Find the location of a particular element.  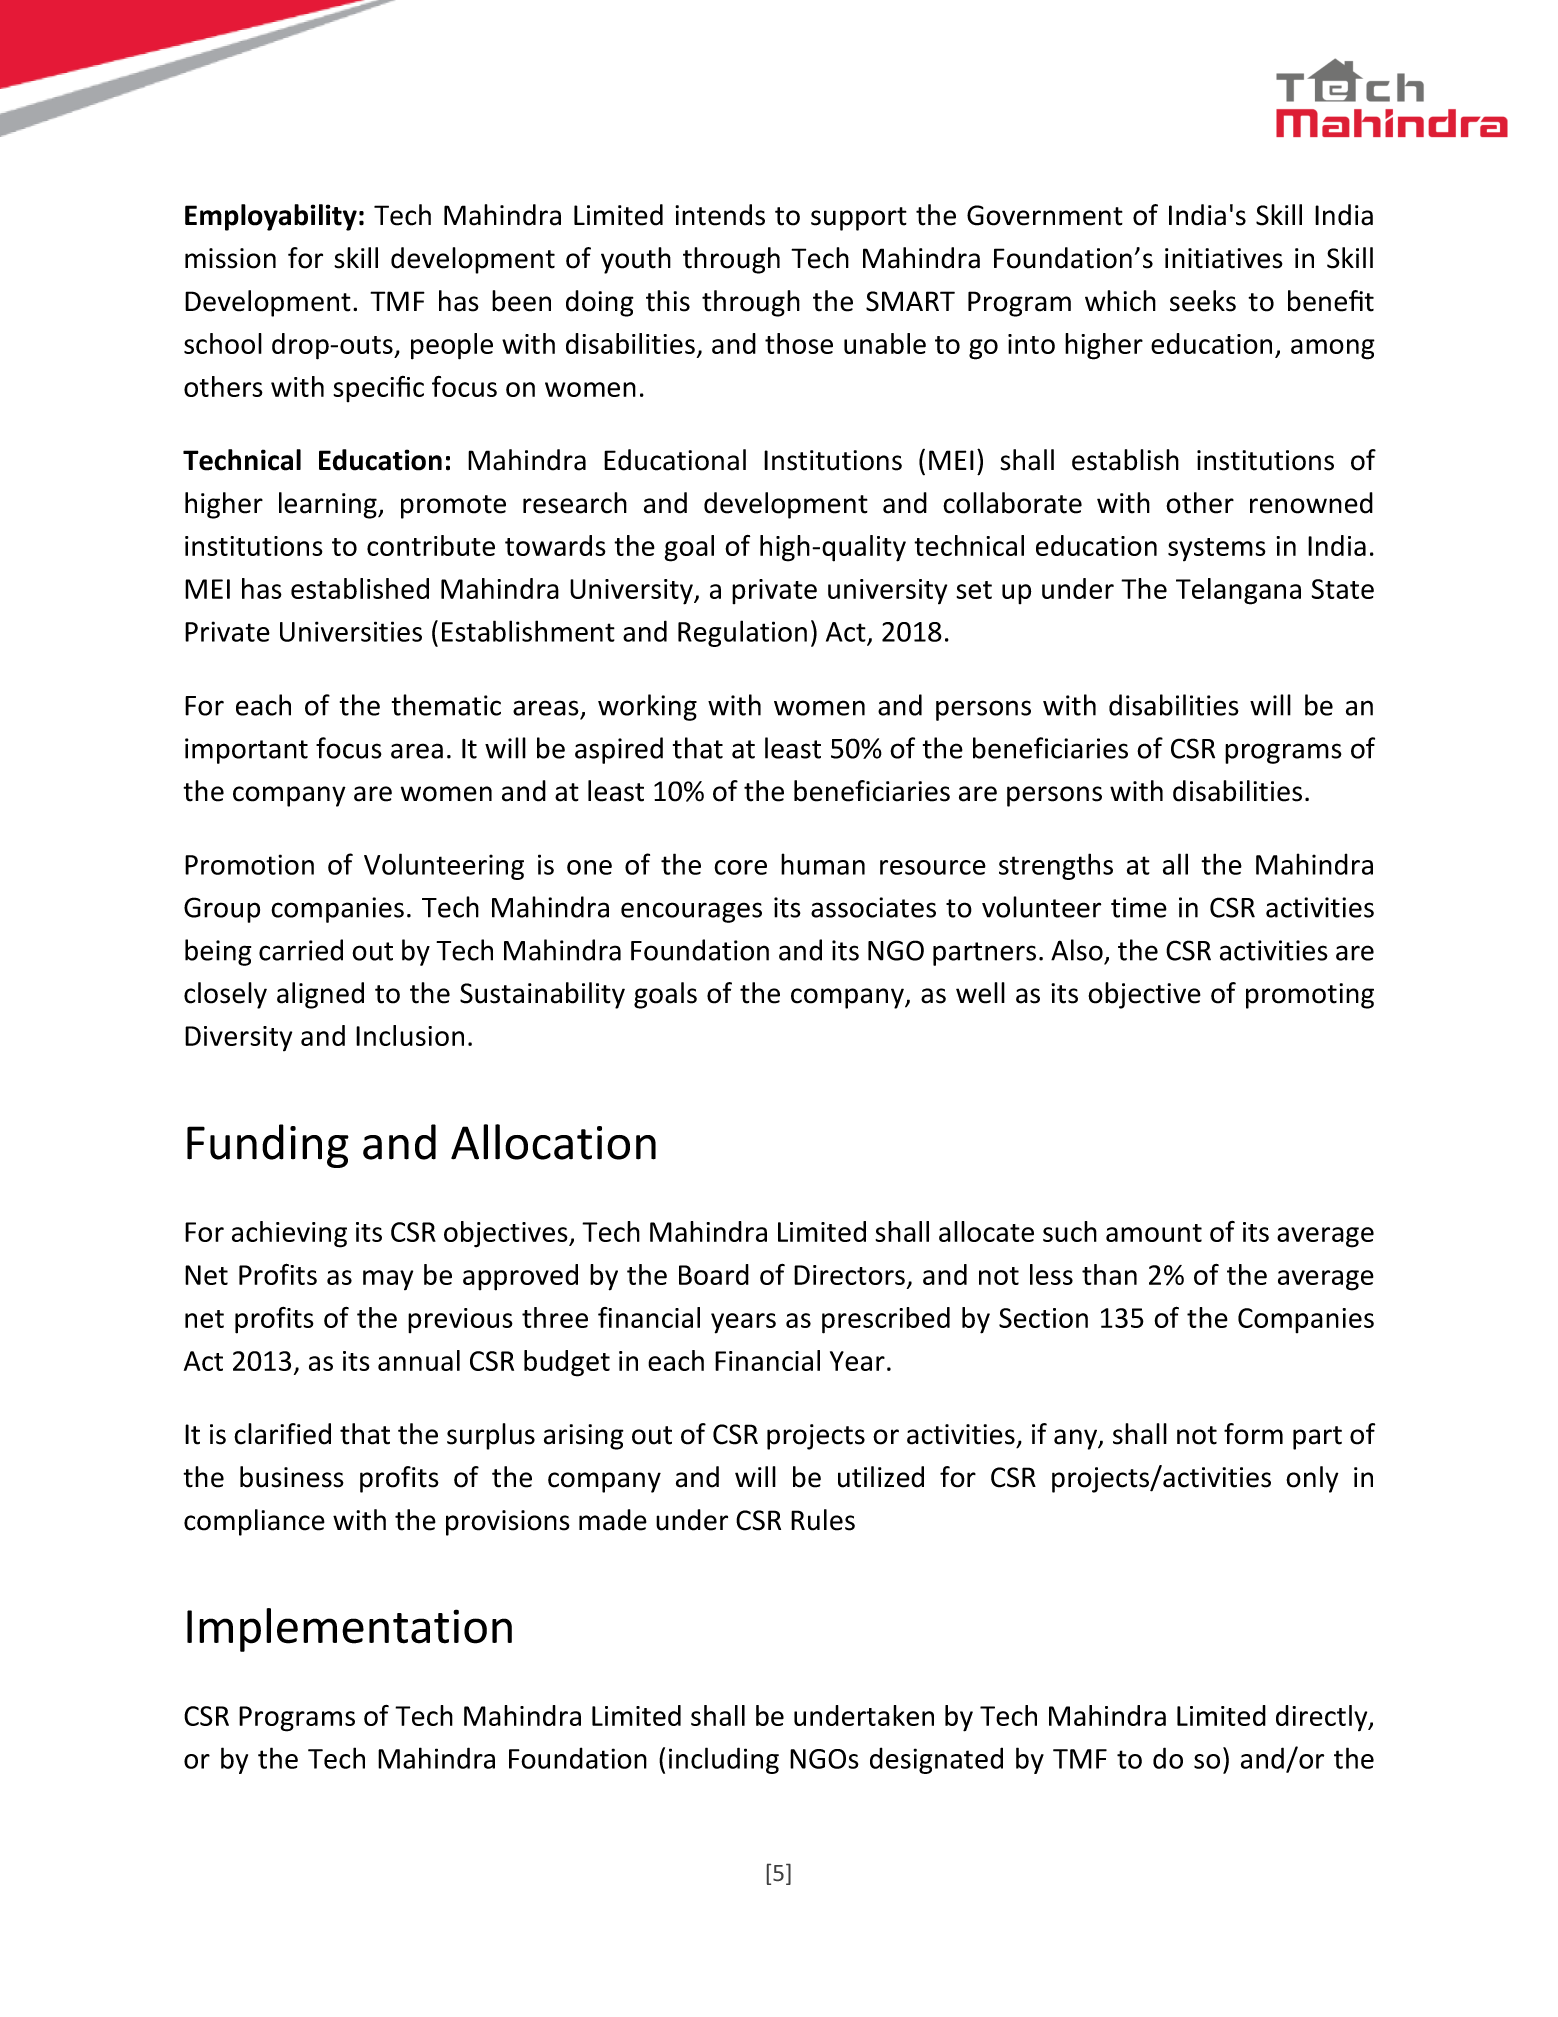

Employability is located at coordinates (271, 217).
